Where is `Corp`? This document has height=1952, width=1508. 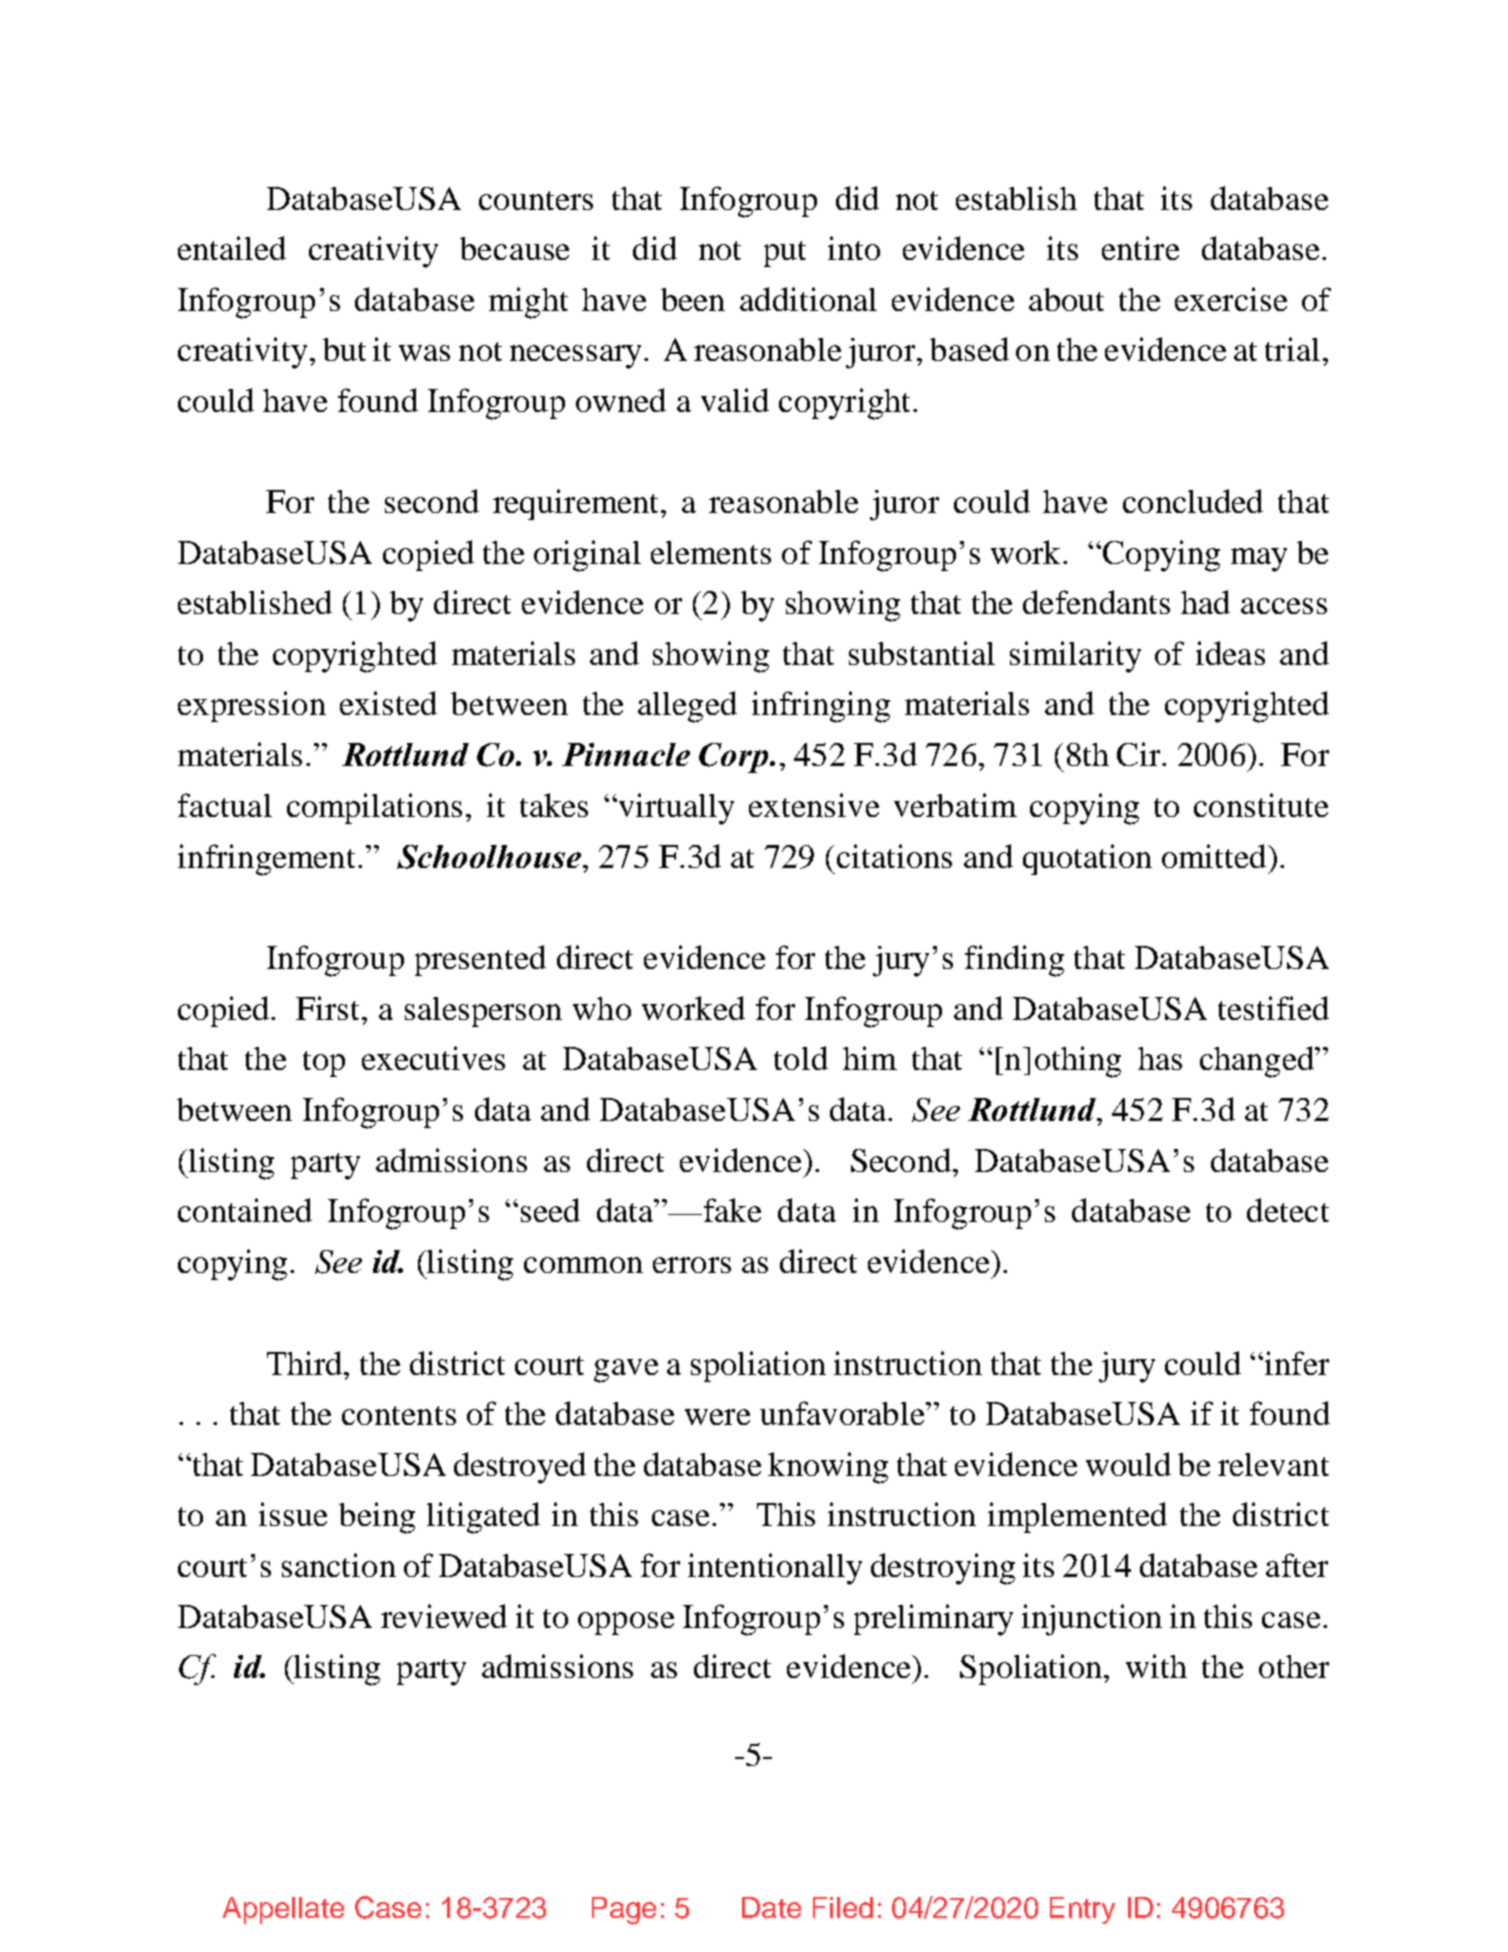 Corp is located at coordinates (735, 758).
